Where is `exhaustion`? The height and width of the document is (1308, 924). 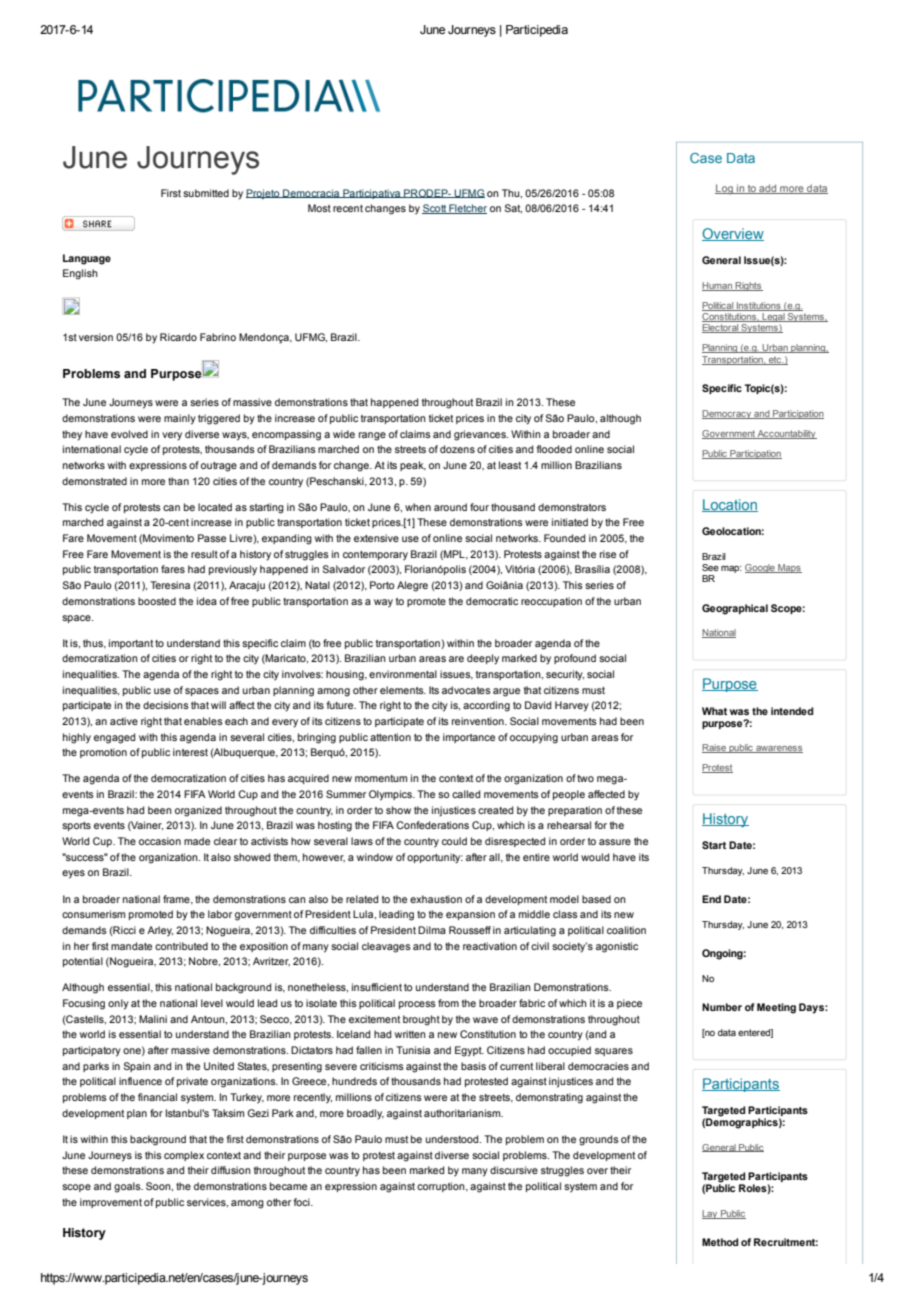
exhaustion is located at coordinates (436, 899).
